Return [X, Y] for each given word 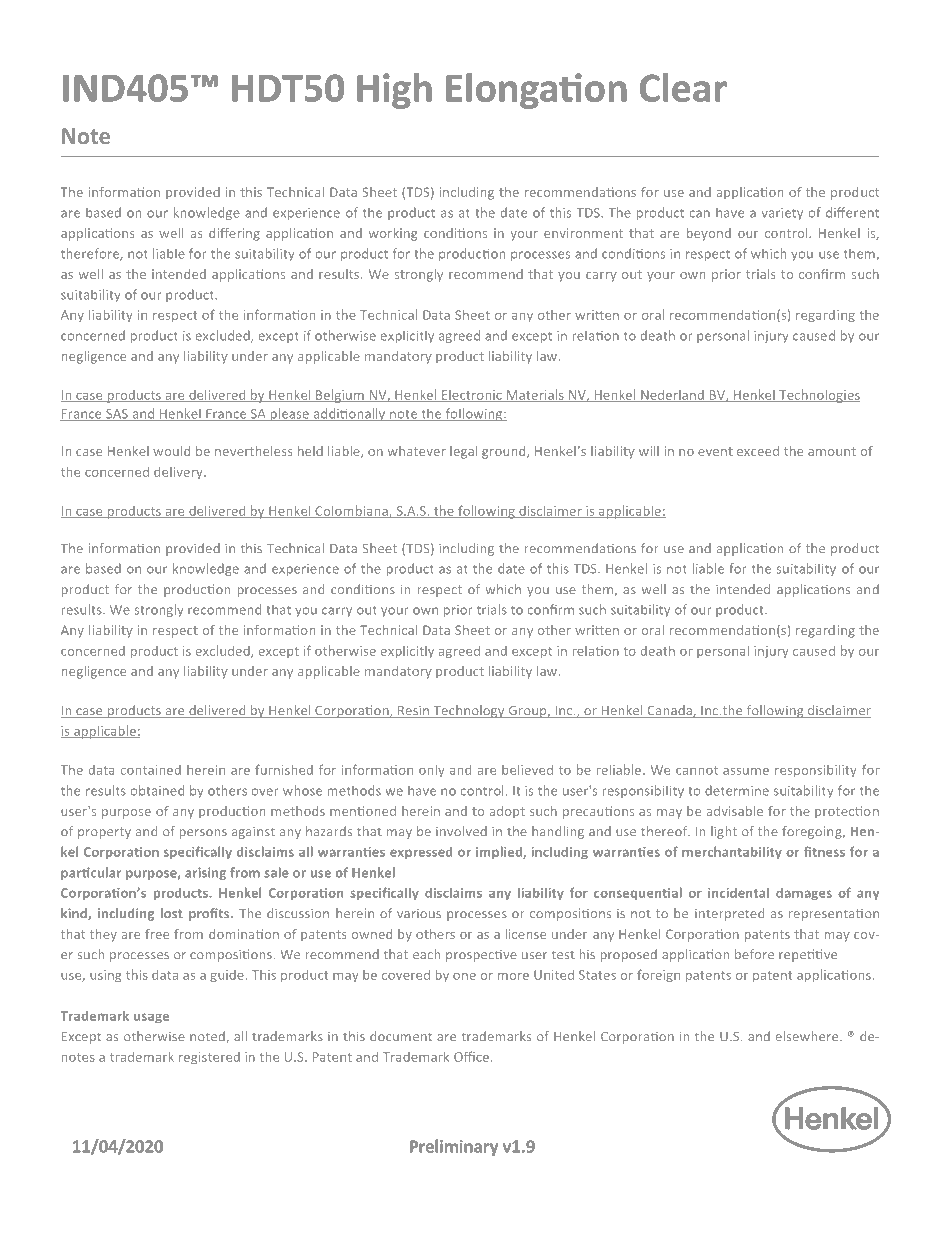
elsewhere [808, 1036]
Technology [469, 711]
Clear [683, 87]
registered [209, 1058]
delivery [179, 473]
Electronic [472, 396]
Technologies [819, 396]
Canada [669, 711]
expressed [421, 853]
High [394, 91]
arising [205, 873]
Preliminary [454, 1147]
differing [234, 234]
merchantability [732, 853]
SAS [117, 415]
